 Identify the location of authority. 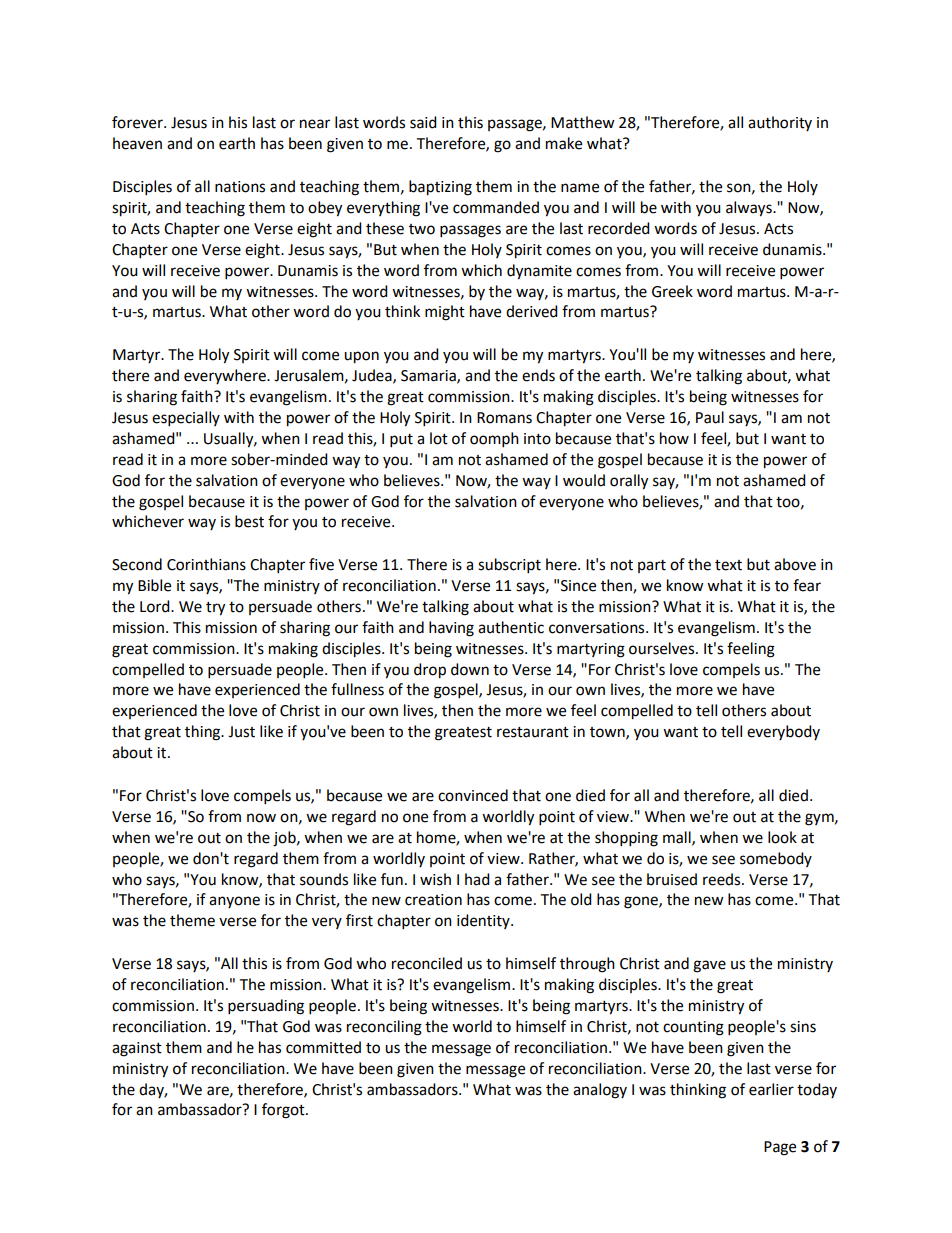
(780, 123).
